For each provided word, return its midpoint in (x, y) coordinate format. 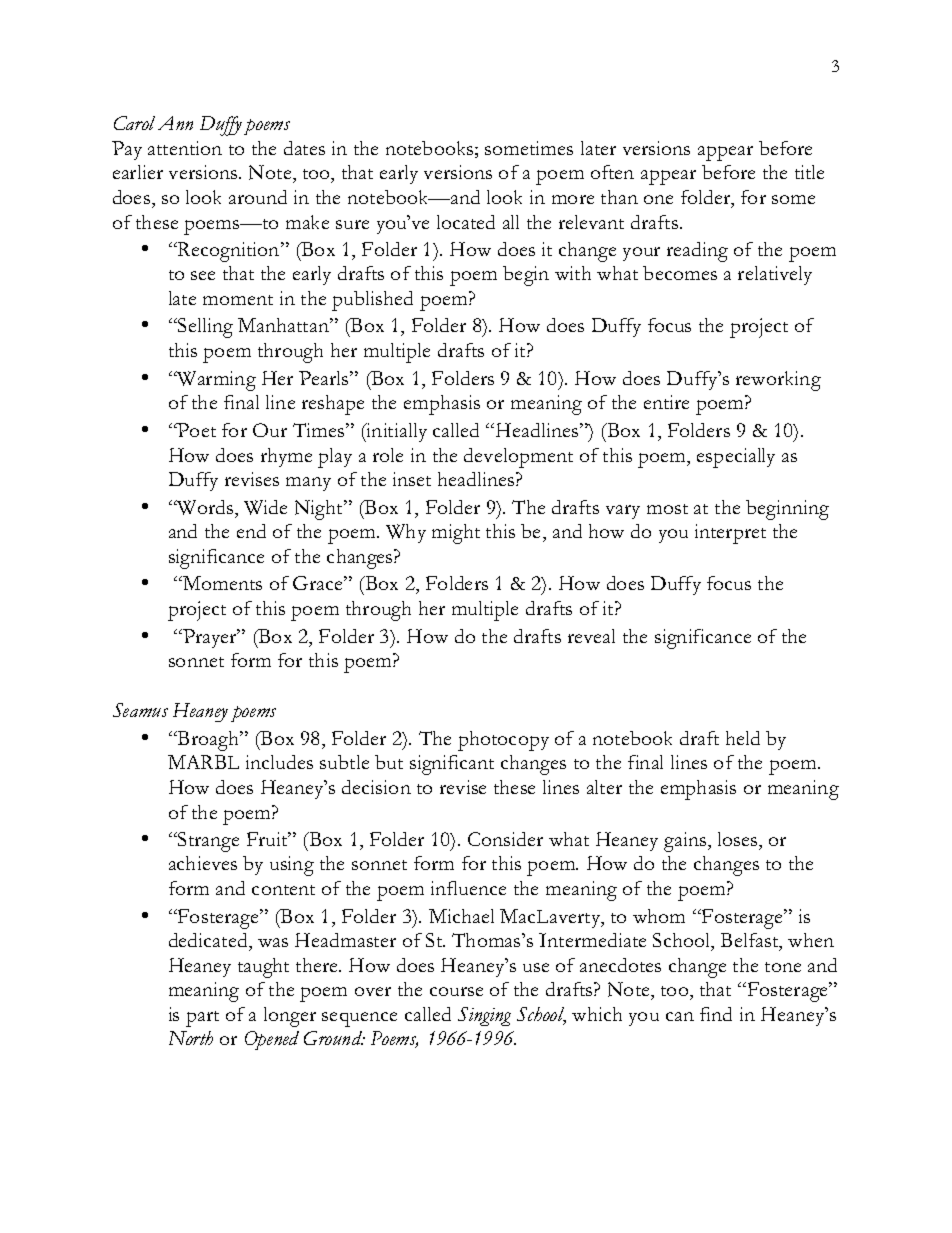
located (466, 222)
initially (395, 432)
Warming (215, 381)
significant (452, 765)
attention (185, 148)
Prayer (210, 638)
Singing (484, 1016)
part (202, 1019)
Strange (207, 842)
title (809, 172)
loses (739, 839)
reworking (778, 381)
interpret (730, 534)
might (456, 534)
